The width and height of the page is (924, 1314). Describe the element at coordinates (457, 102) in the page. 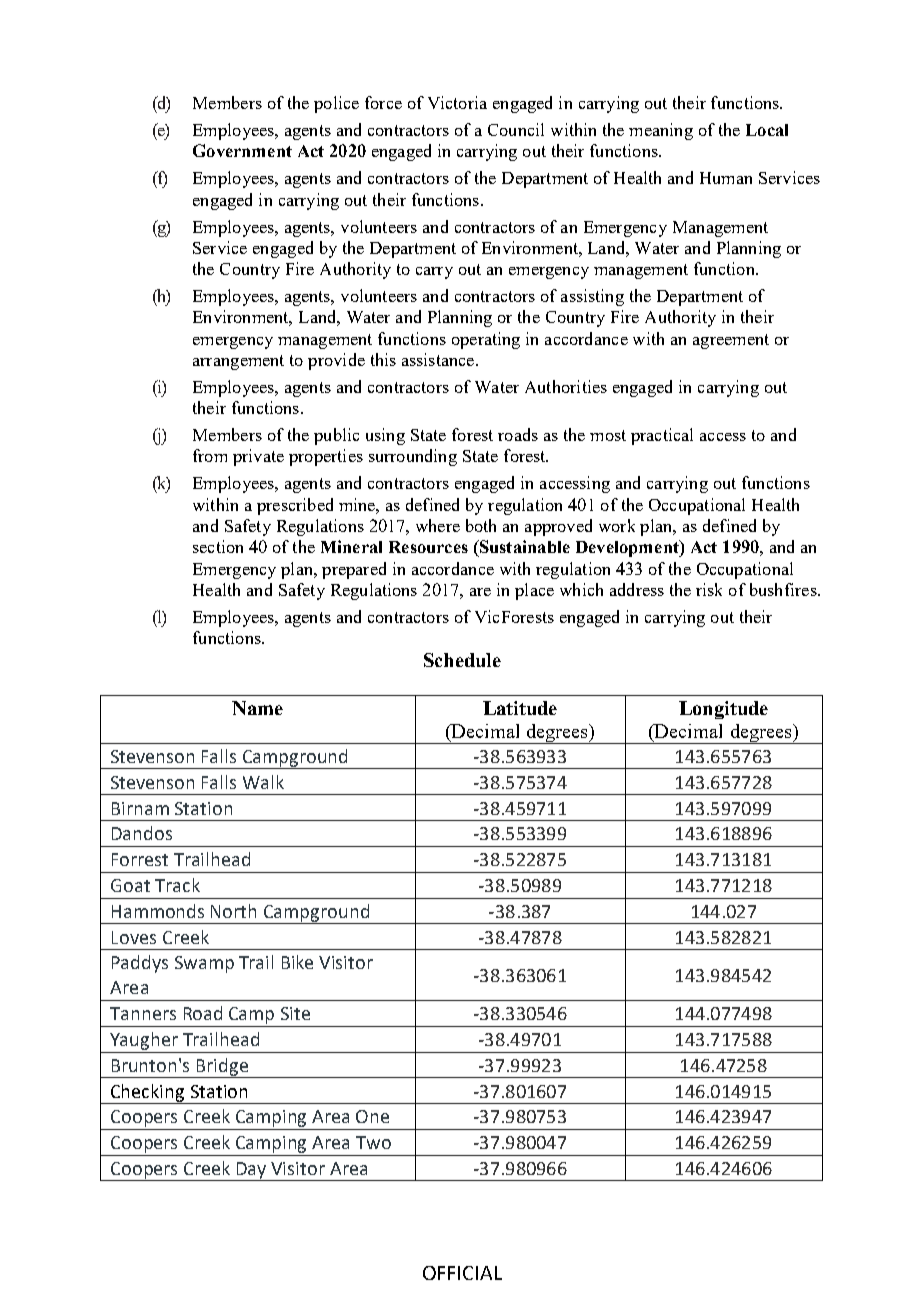

I see `Victoria` at that location.
